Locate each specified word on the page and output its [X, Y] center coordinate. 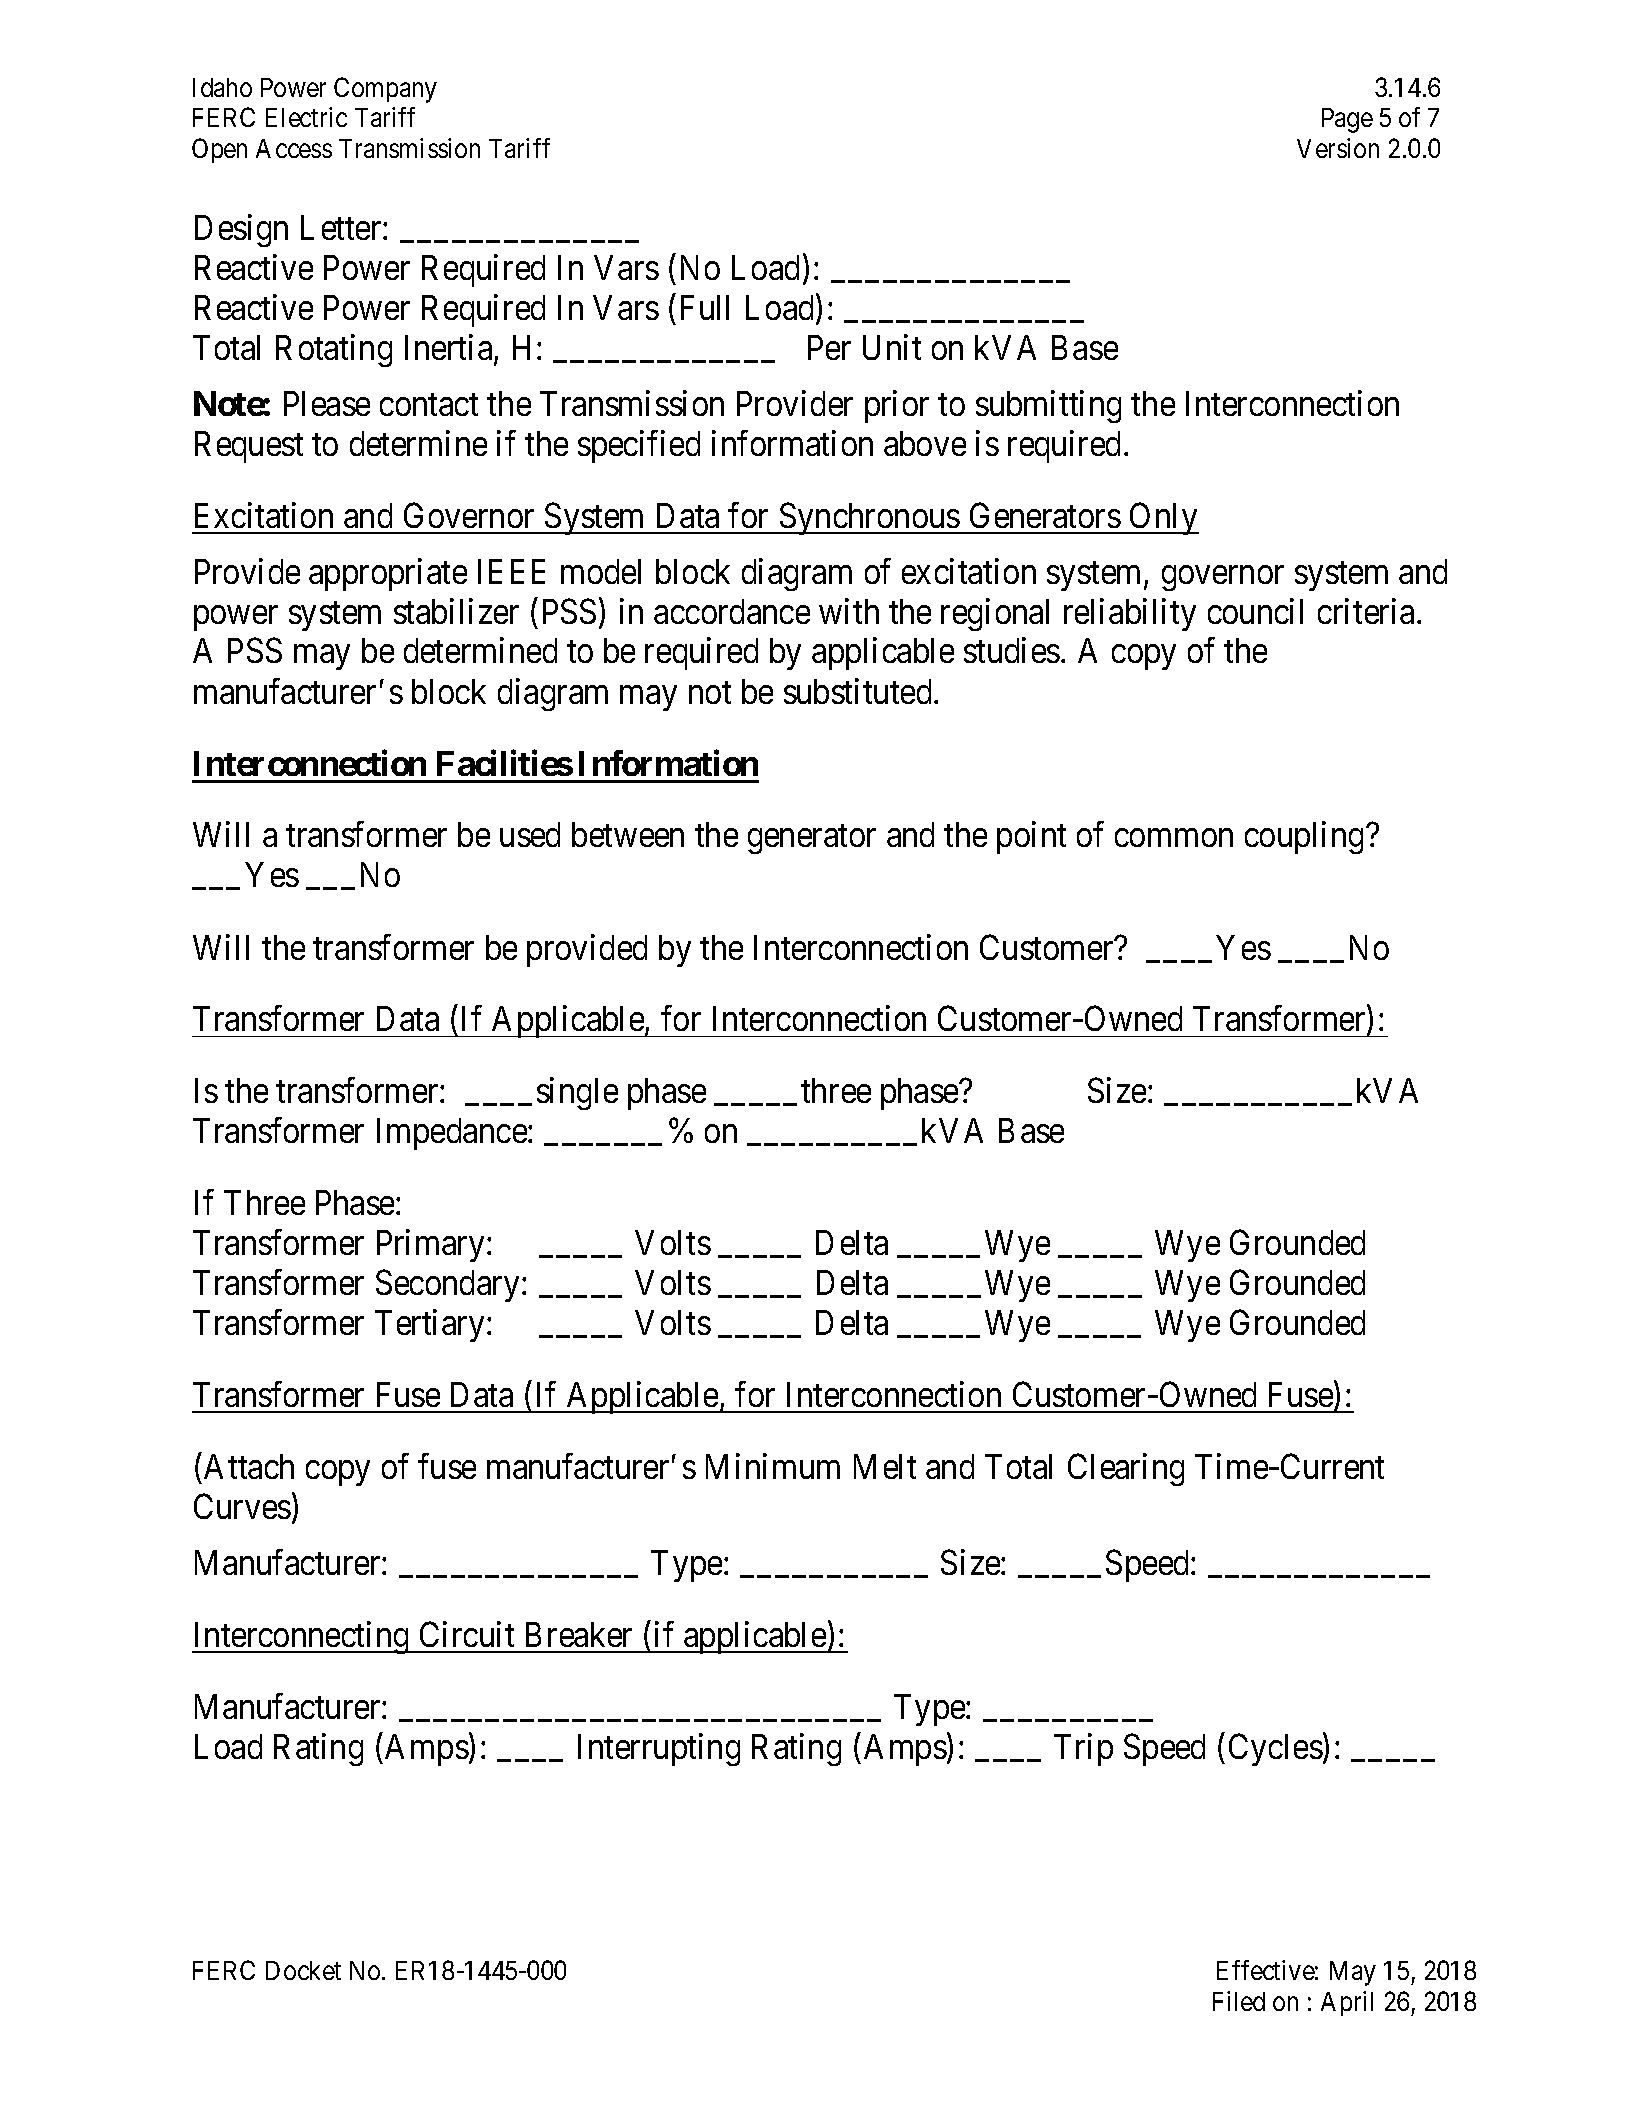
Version [1338, 148]
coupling [1304, 838]
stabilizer [456, 611]
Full [705, 307]
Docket [303, 1970]
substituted [857, 691]
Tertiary [429, 1325]
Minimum [773, 1466]
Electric [306, 117]
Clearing [1126, 1469]
